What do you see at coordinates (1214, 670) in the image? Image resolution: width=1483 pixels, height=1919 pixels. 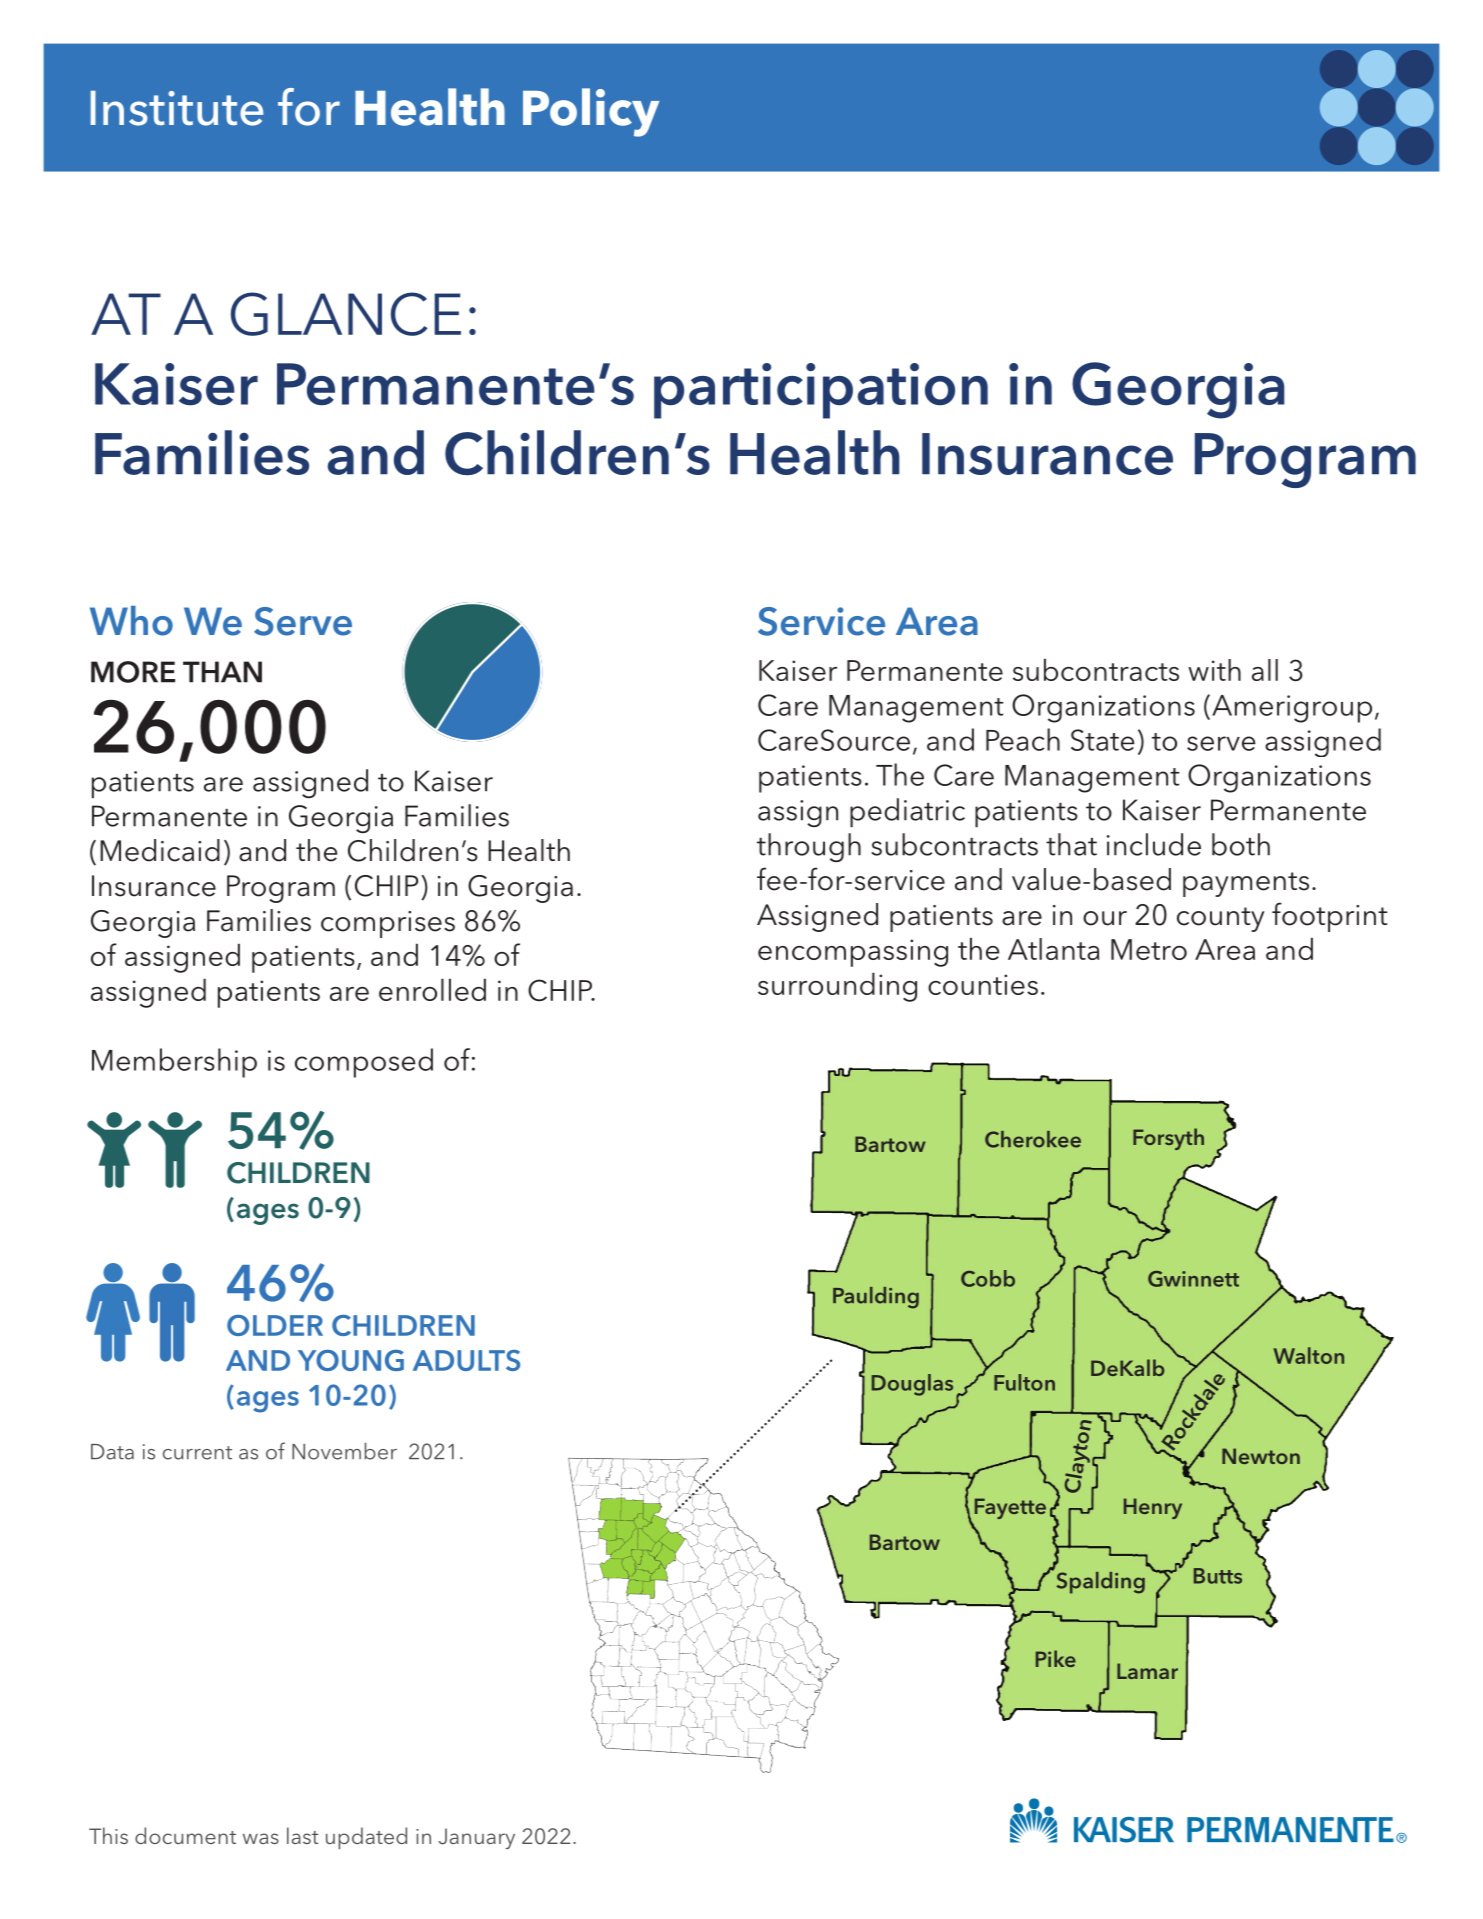 I see `with` at bounding box center [1214, 670].
